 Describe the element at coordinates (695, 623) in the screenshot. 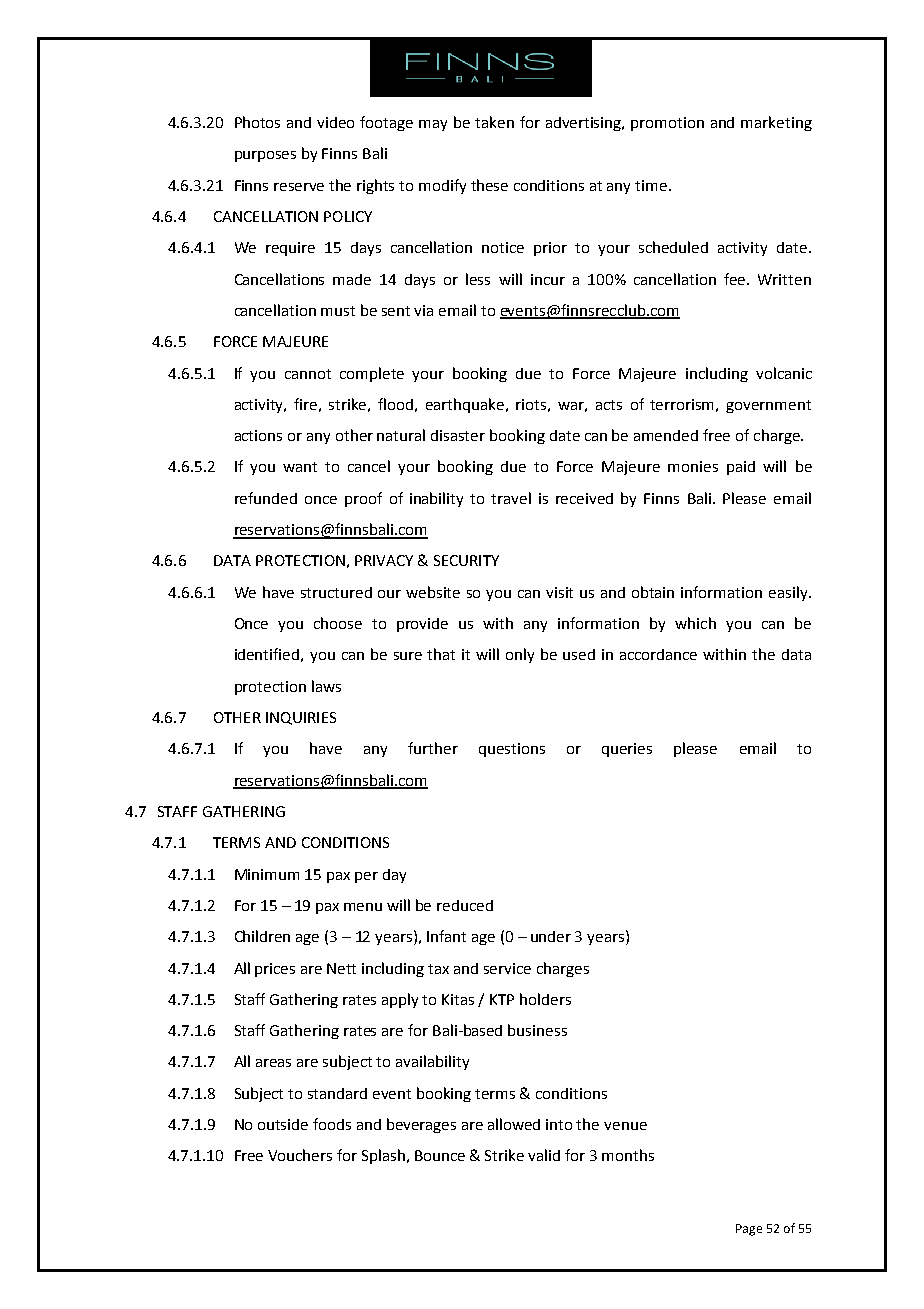

I see `which` at that location.
